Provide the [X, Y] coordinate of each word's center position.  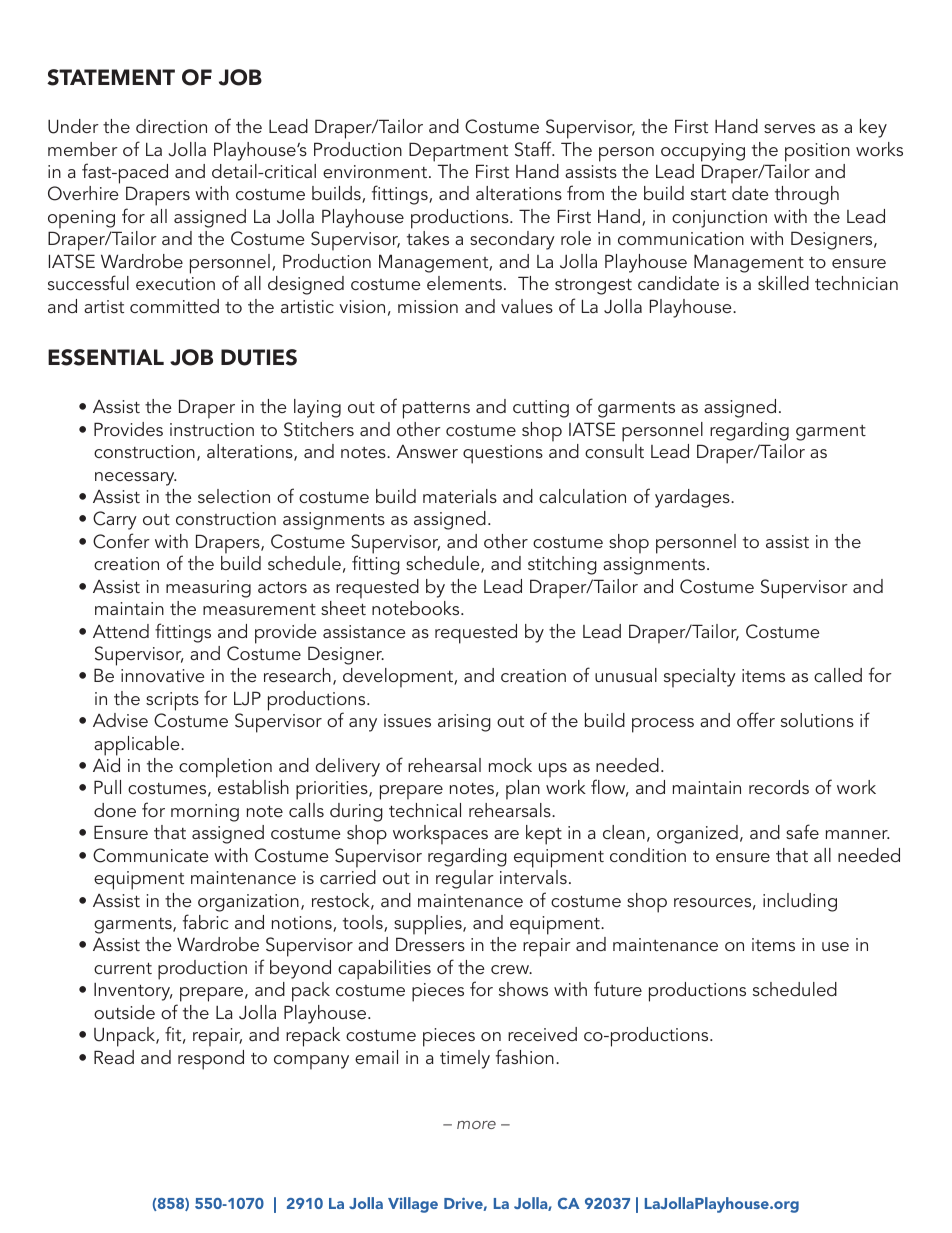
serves [789, 128]
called [838, 675]
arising [464, 723]
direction [171, 126]
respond [211, 1060]
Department [458, 152]
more [476, 1125]
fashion [525, 1056]
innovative [162, 675]
